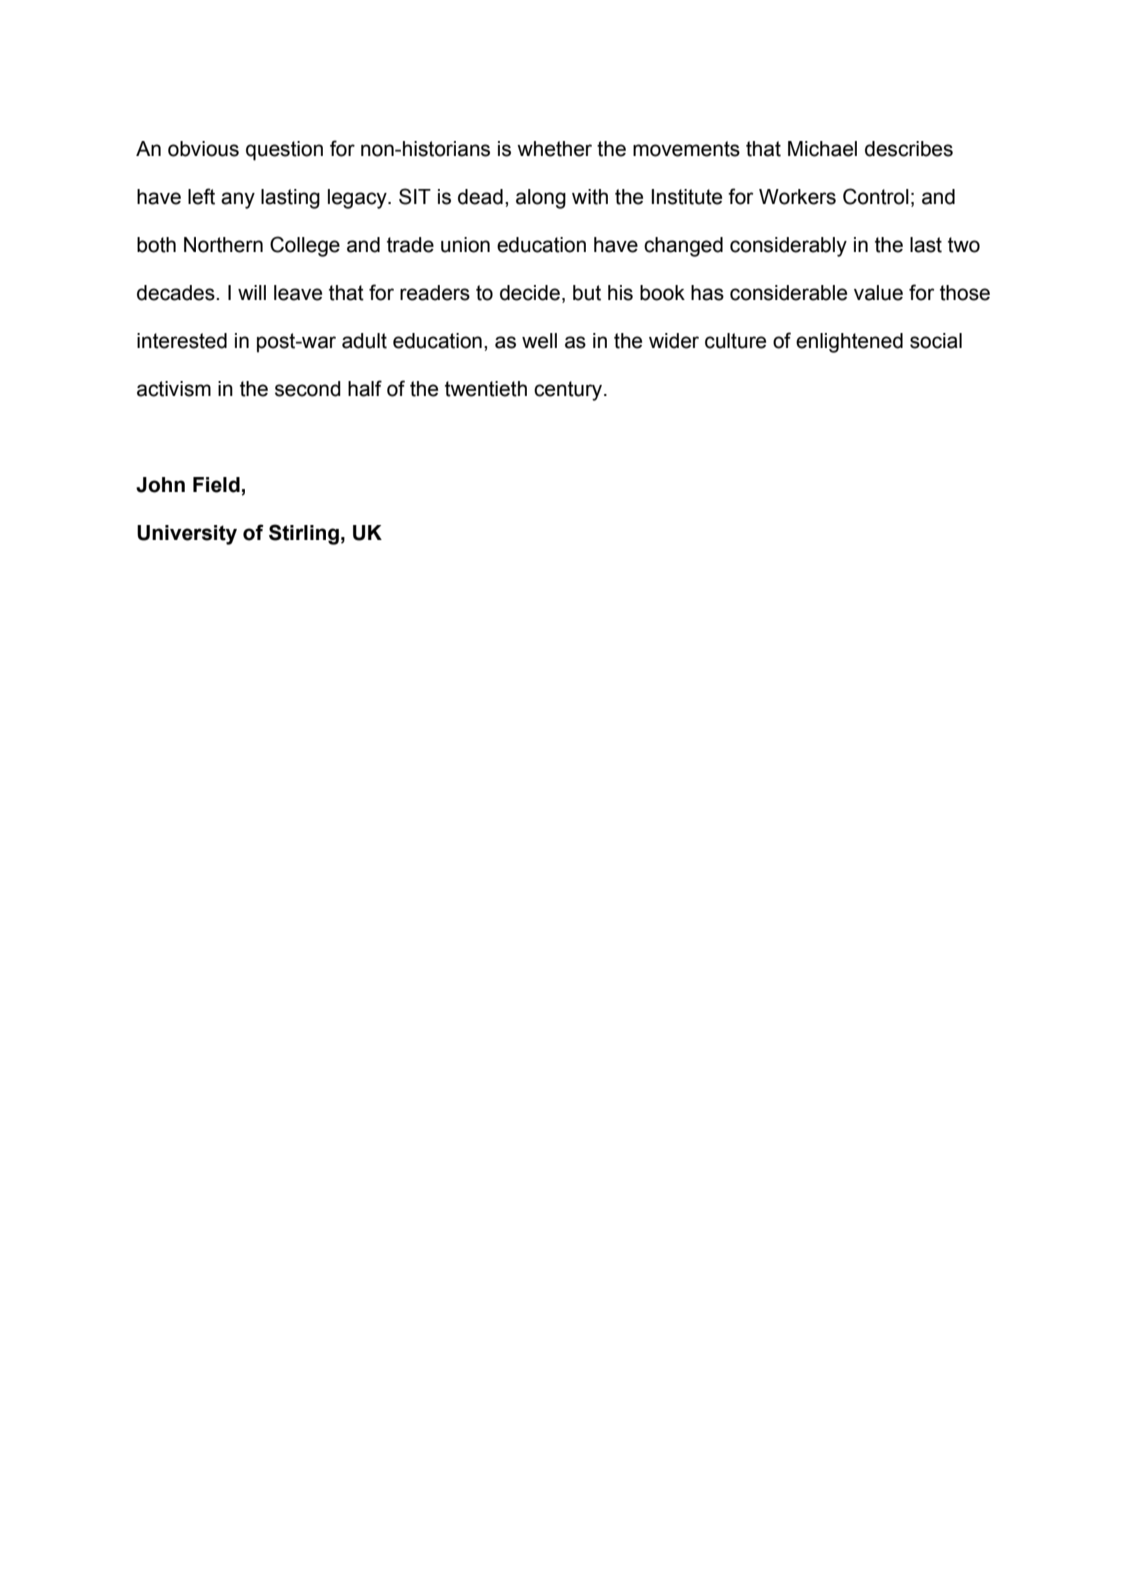 Image resolution: width=1128 pixels, height=1596 pixels. I want to click on question, so click(284, 151).
